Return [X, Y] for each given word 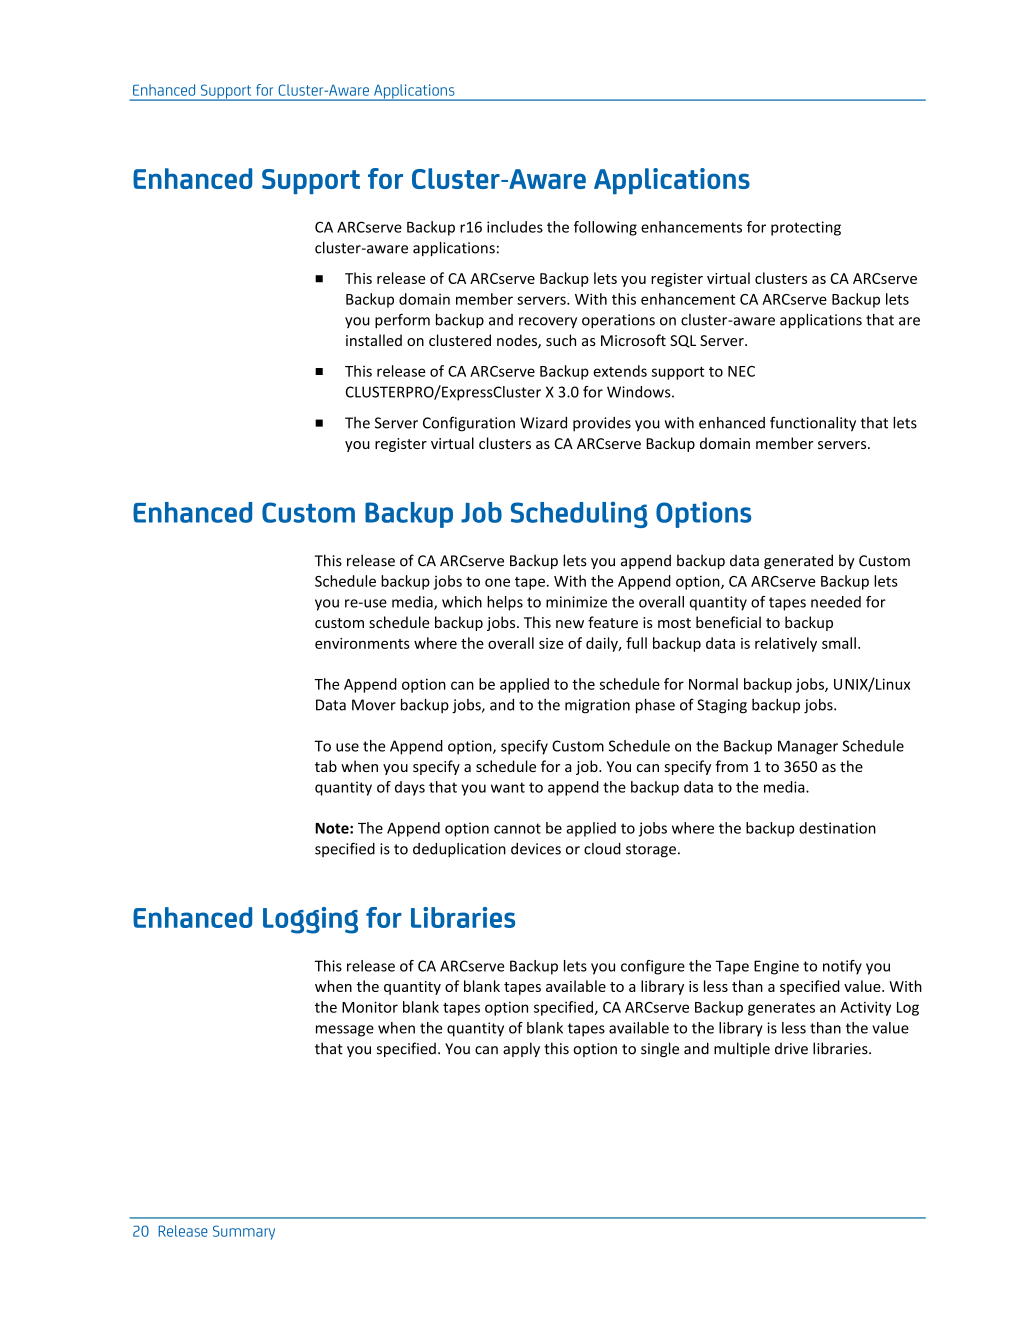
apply [521, 1049]
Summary [244, 1232]
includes [515, 227]
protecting [806, 228]
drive [791, 1049]
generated [798, 561]
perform [402, 321]
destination [837, 828]
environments [362, 643]
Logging [310, 920]
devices [536, 849]
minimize [576, 602]
